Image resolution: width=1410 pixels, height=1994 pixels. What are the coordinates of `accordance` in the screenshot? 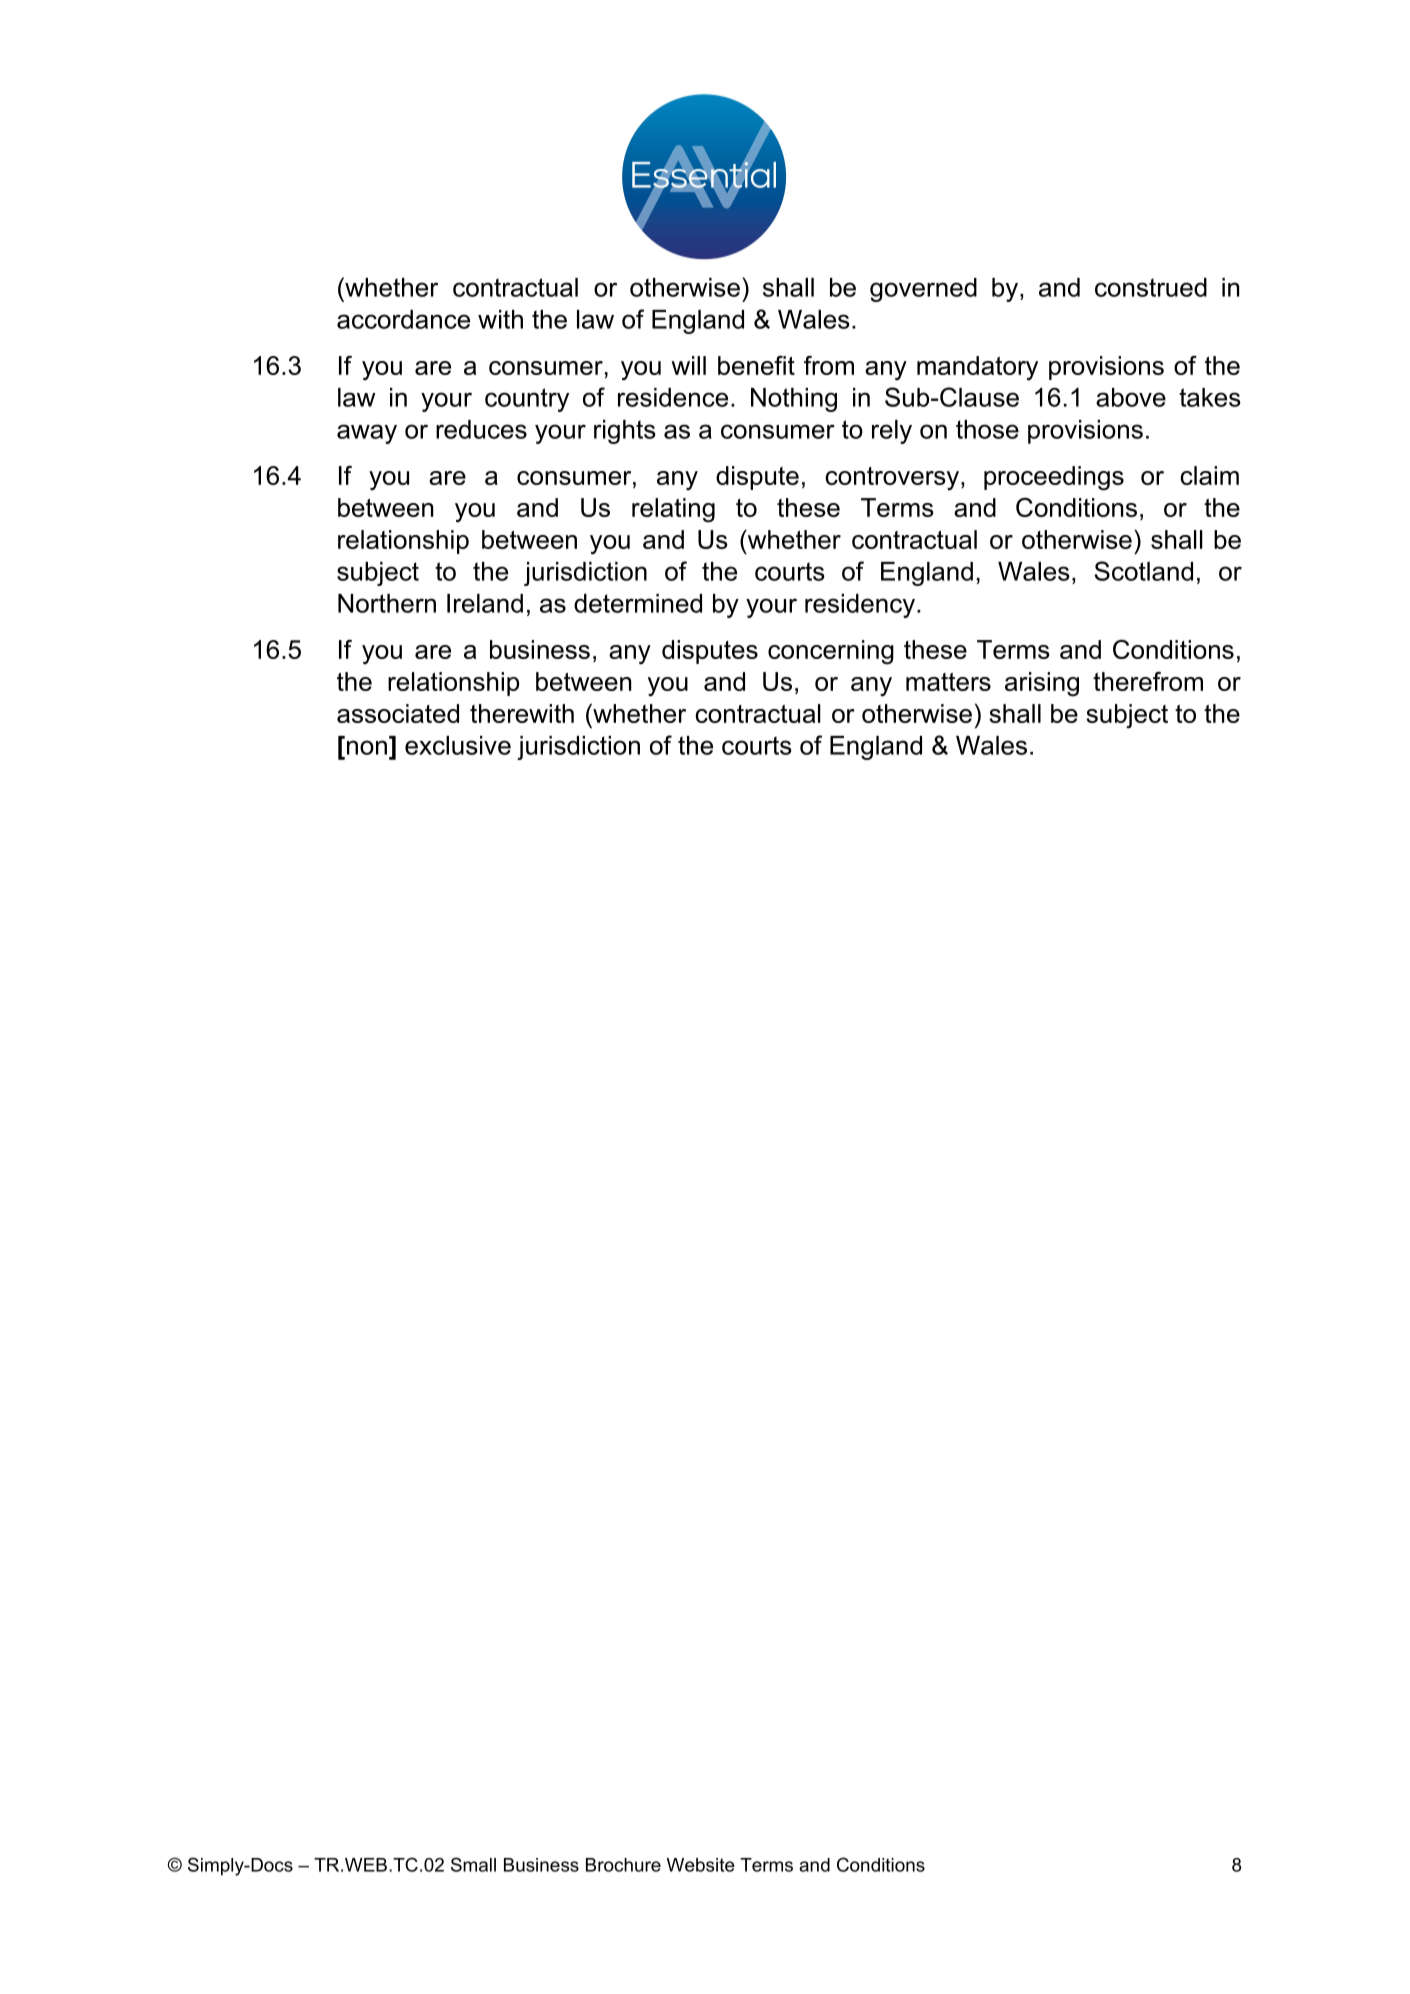 It's located at (403, 319).
